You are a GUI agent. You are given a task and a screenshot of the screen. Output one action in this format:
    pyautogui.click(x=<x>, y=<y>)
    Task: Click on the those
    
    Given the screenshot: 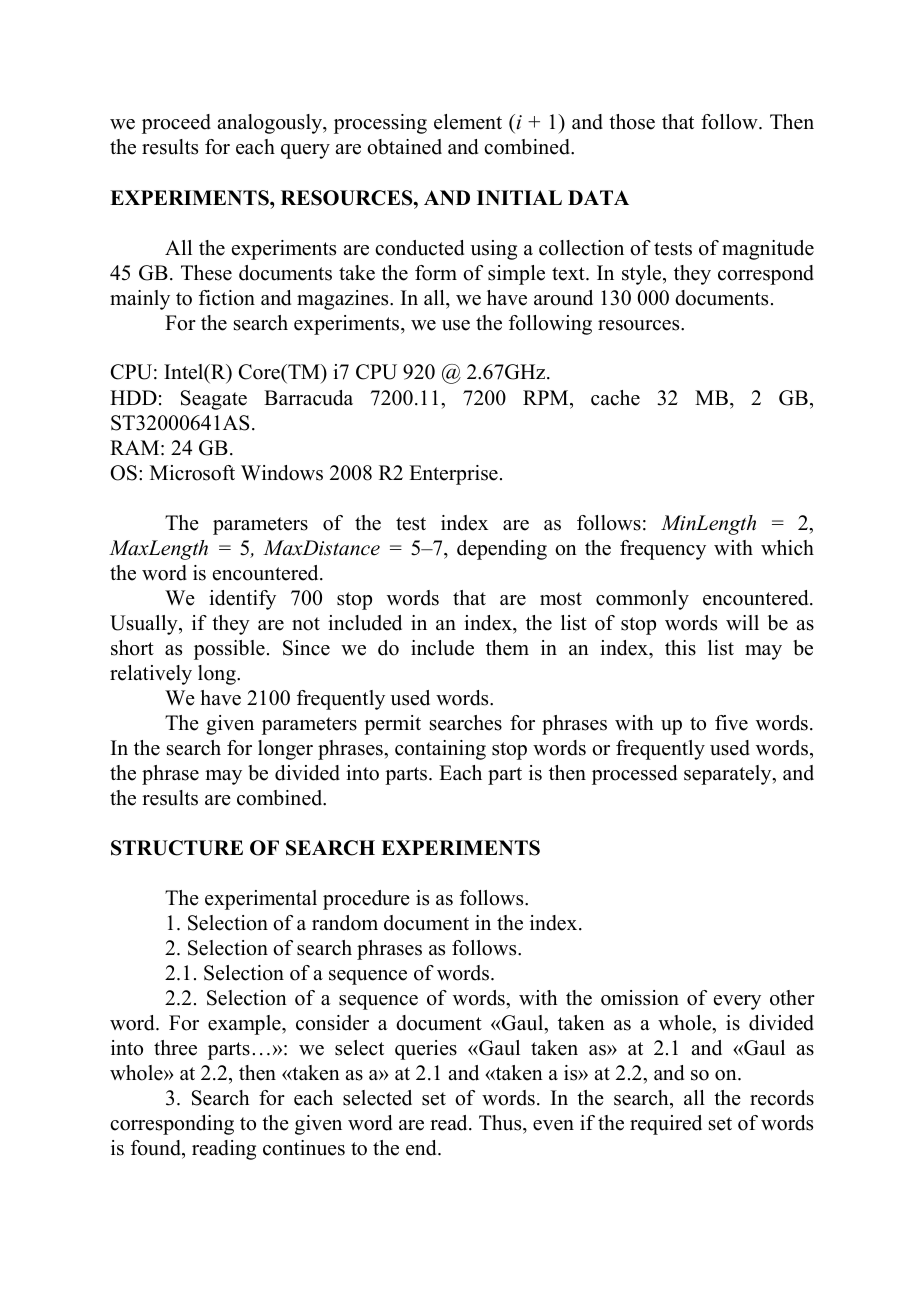 What is the action you would take?
    pyautogui.click(x=632, y=122)
